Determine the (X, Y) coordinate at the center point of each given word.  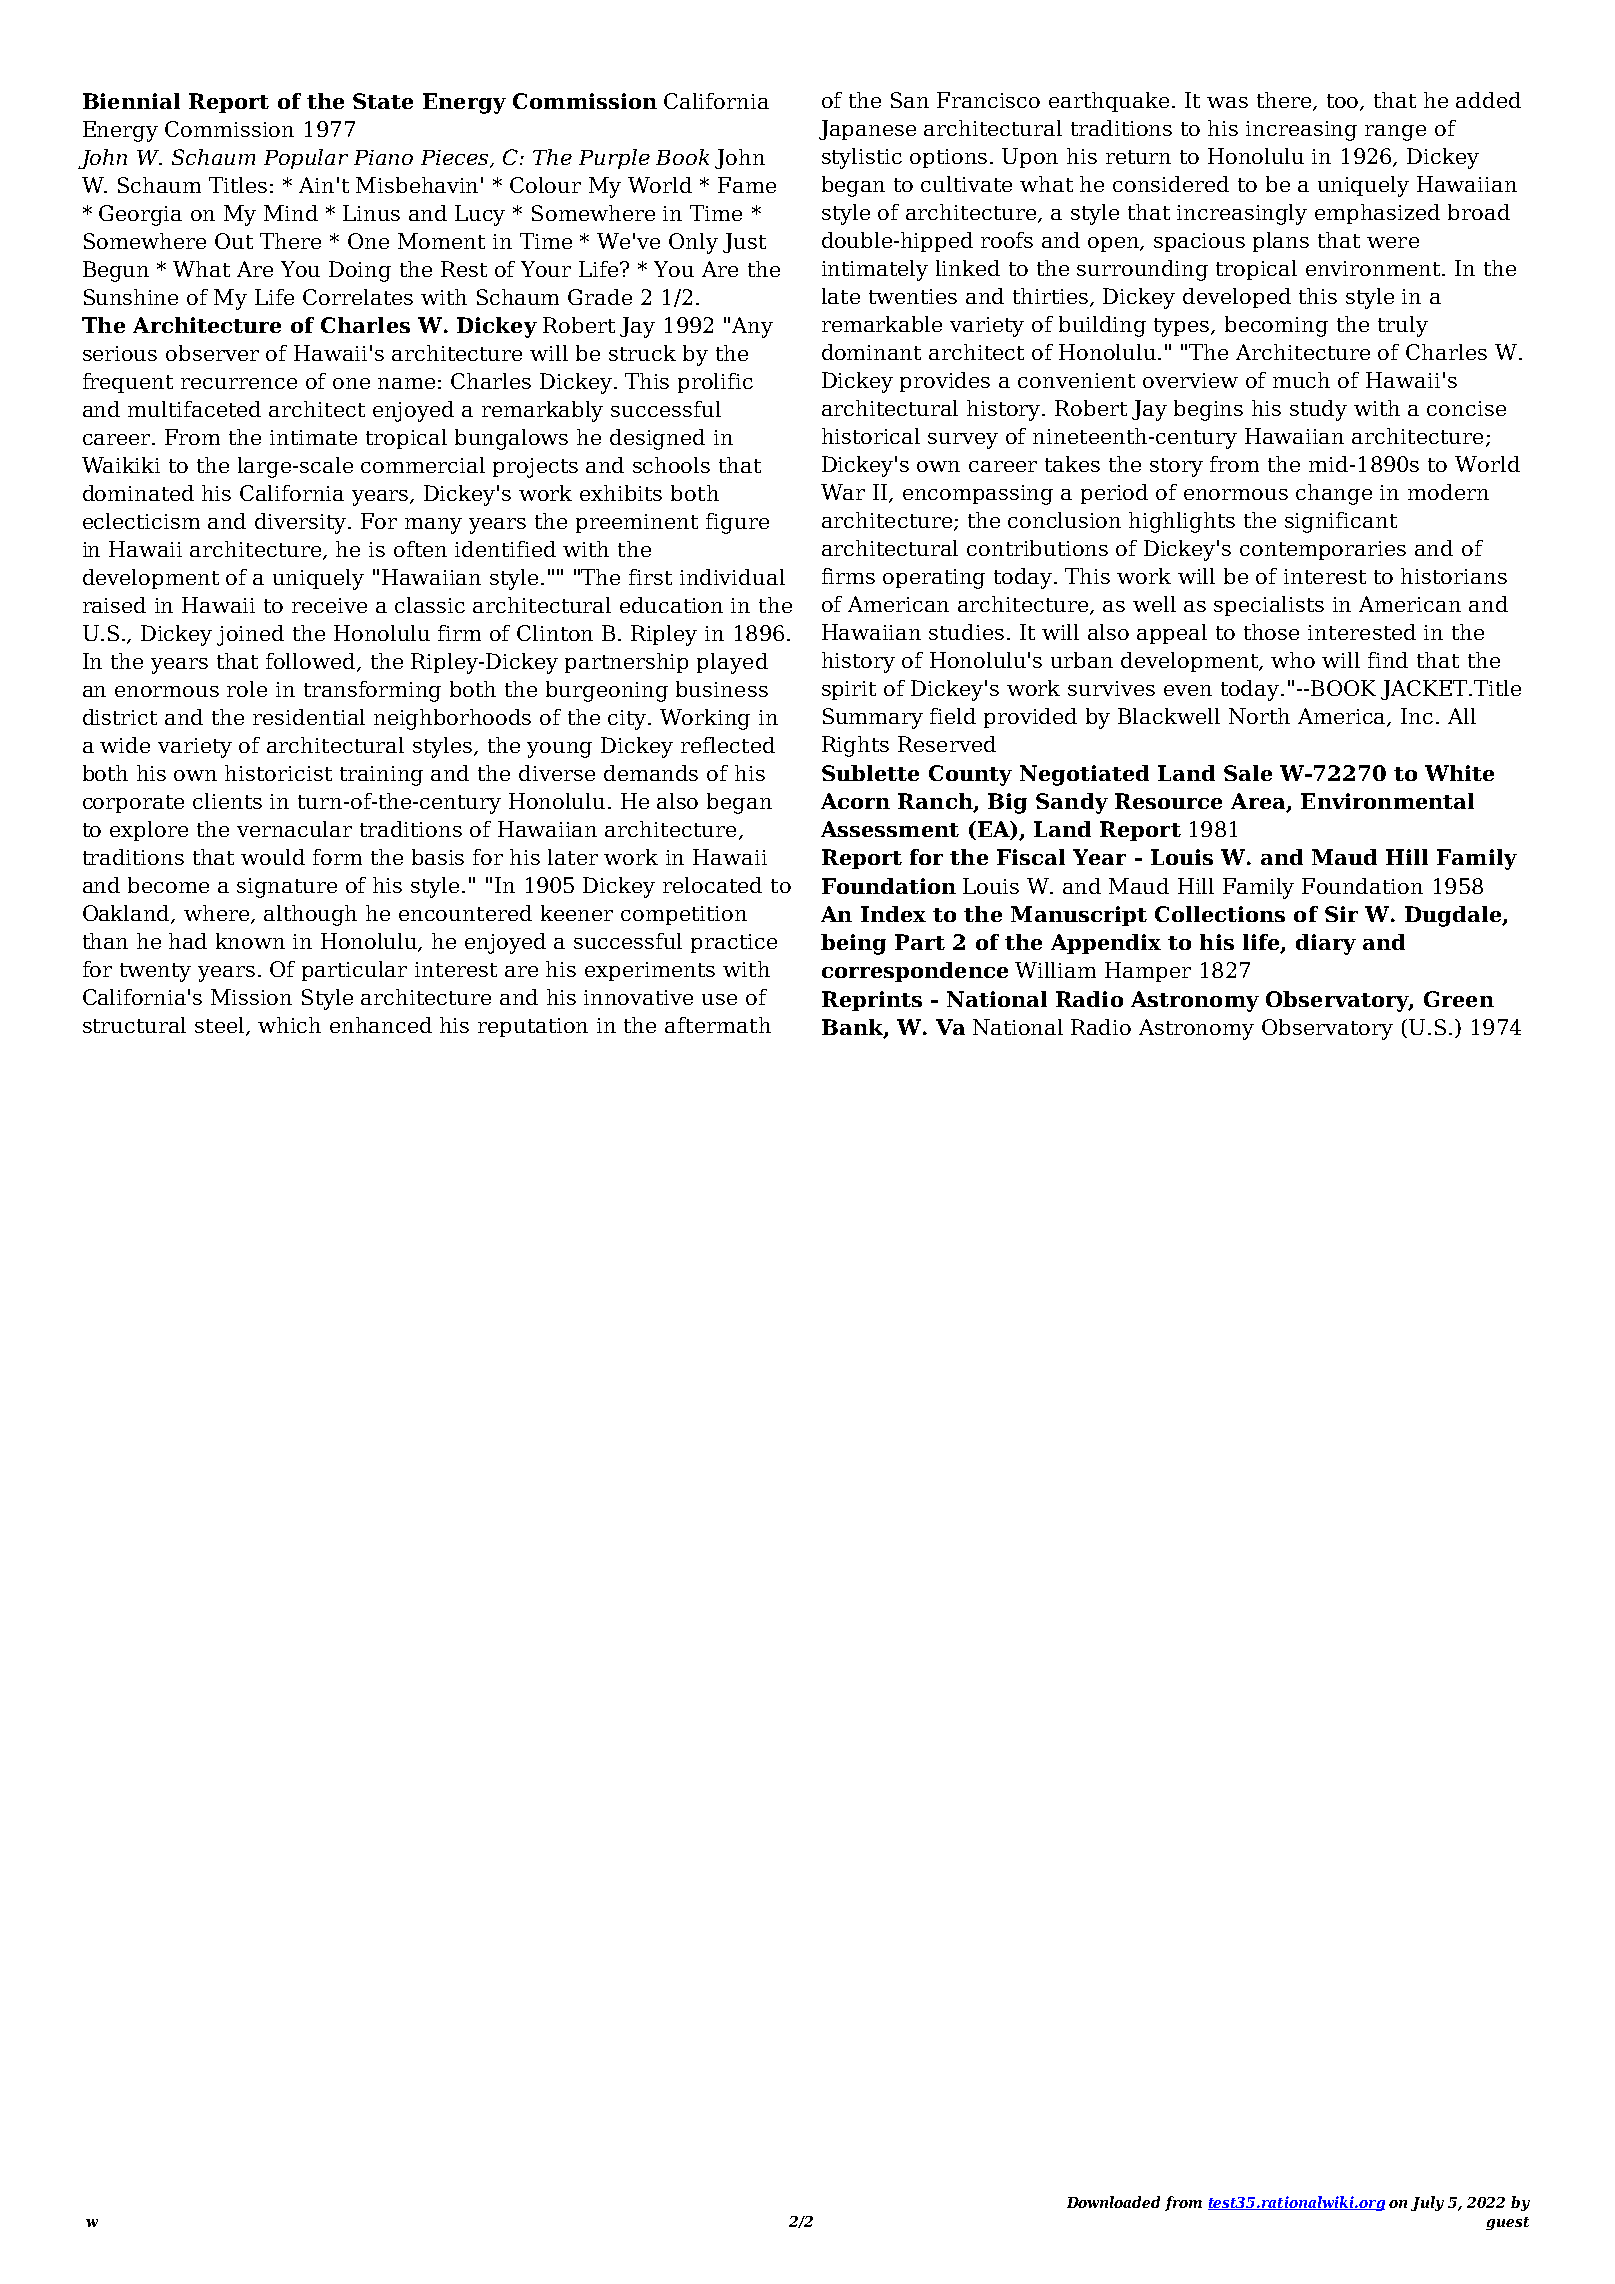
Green (1459, 999)
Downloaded (1113, 2202)
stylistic (862, 158)
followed (312, 662)
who (1293, 660)
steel (221, 1026)
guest (1507, 2223)
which (289, 1025)
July (1427, 2203)
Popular (306, 159)
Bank (853, 1028)
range (1395, 133)
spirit (849, 690)
